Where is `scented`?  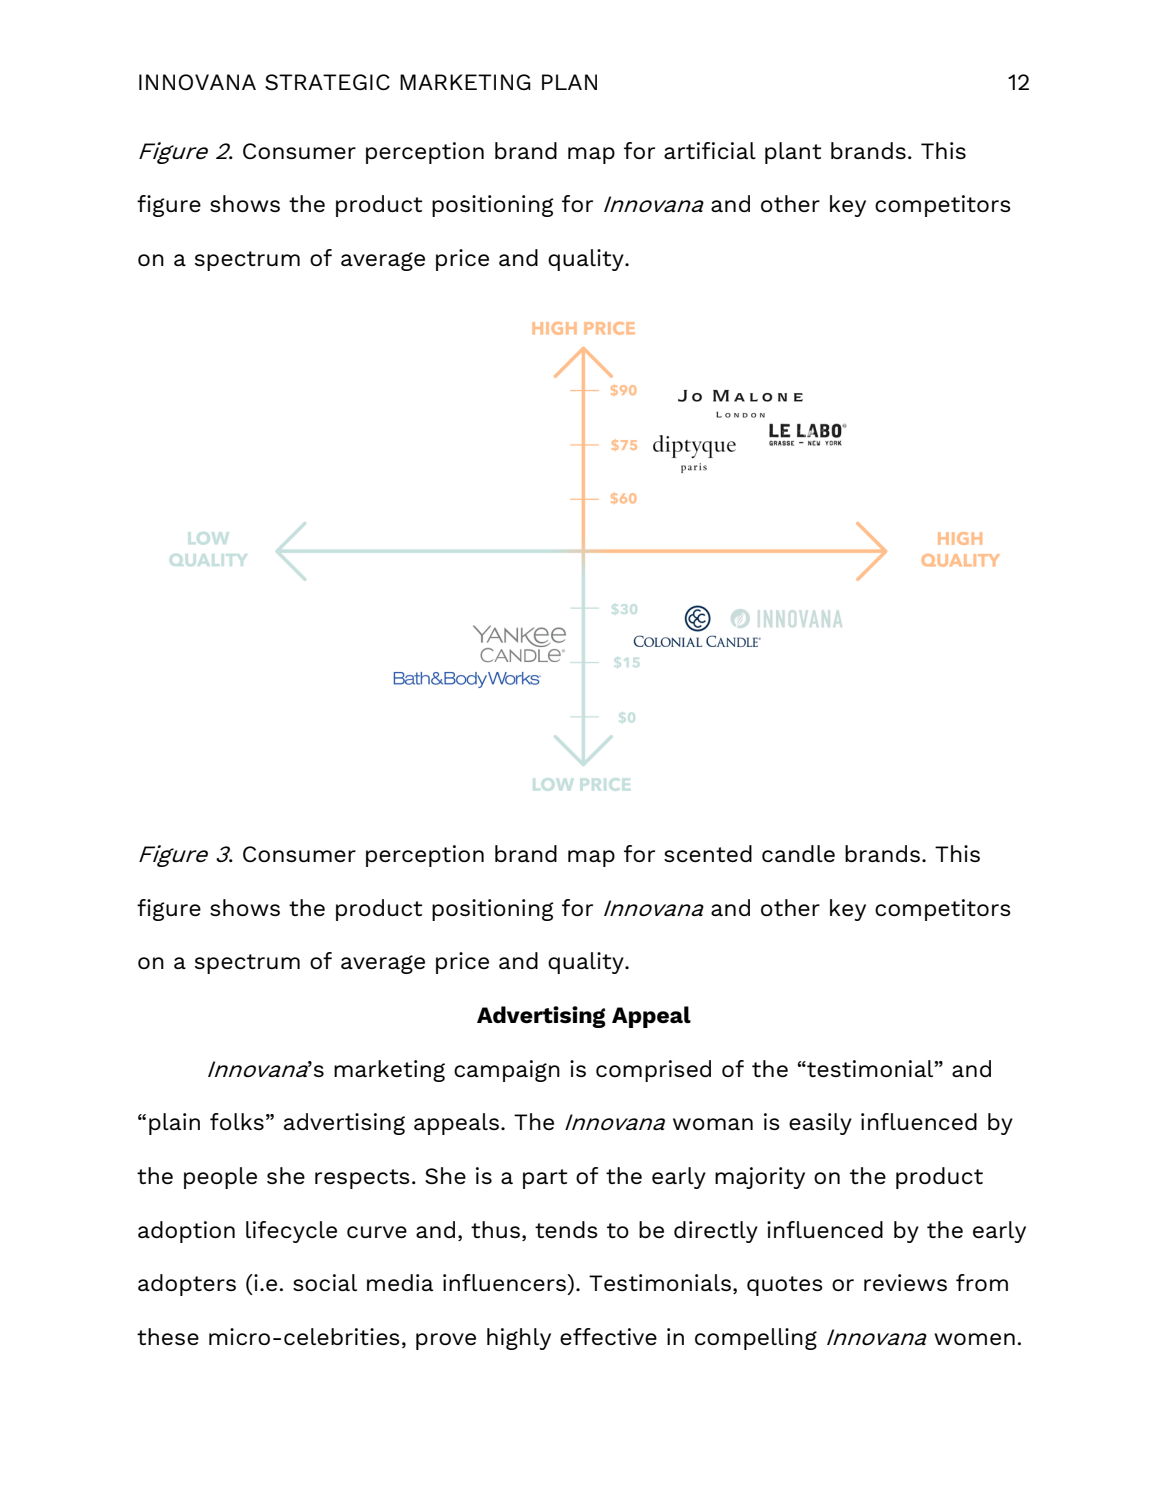 scented is located at coordinates (708, 853).
